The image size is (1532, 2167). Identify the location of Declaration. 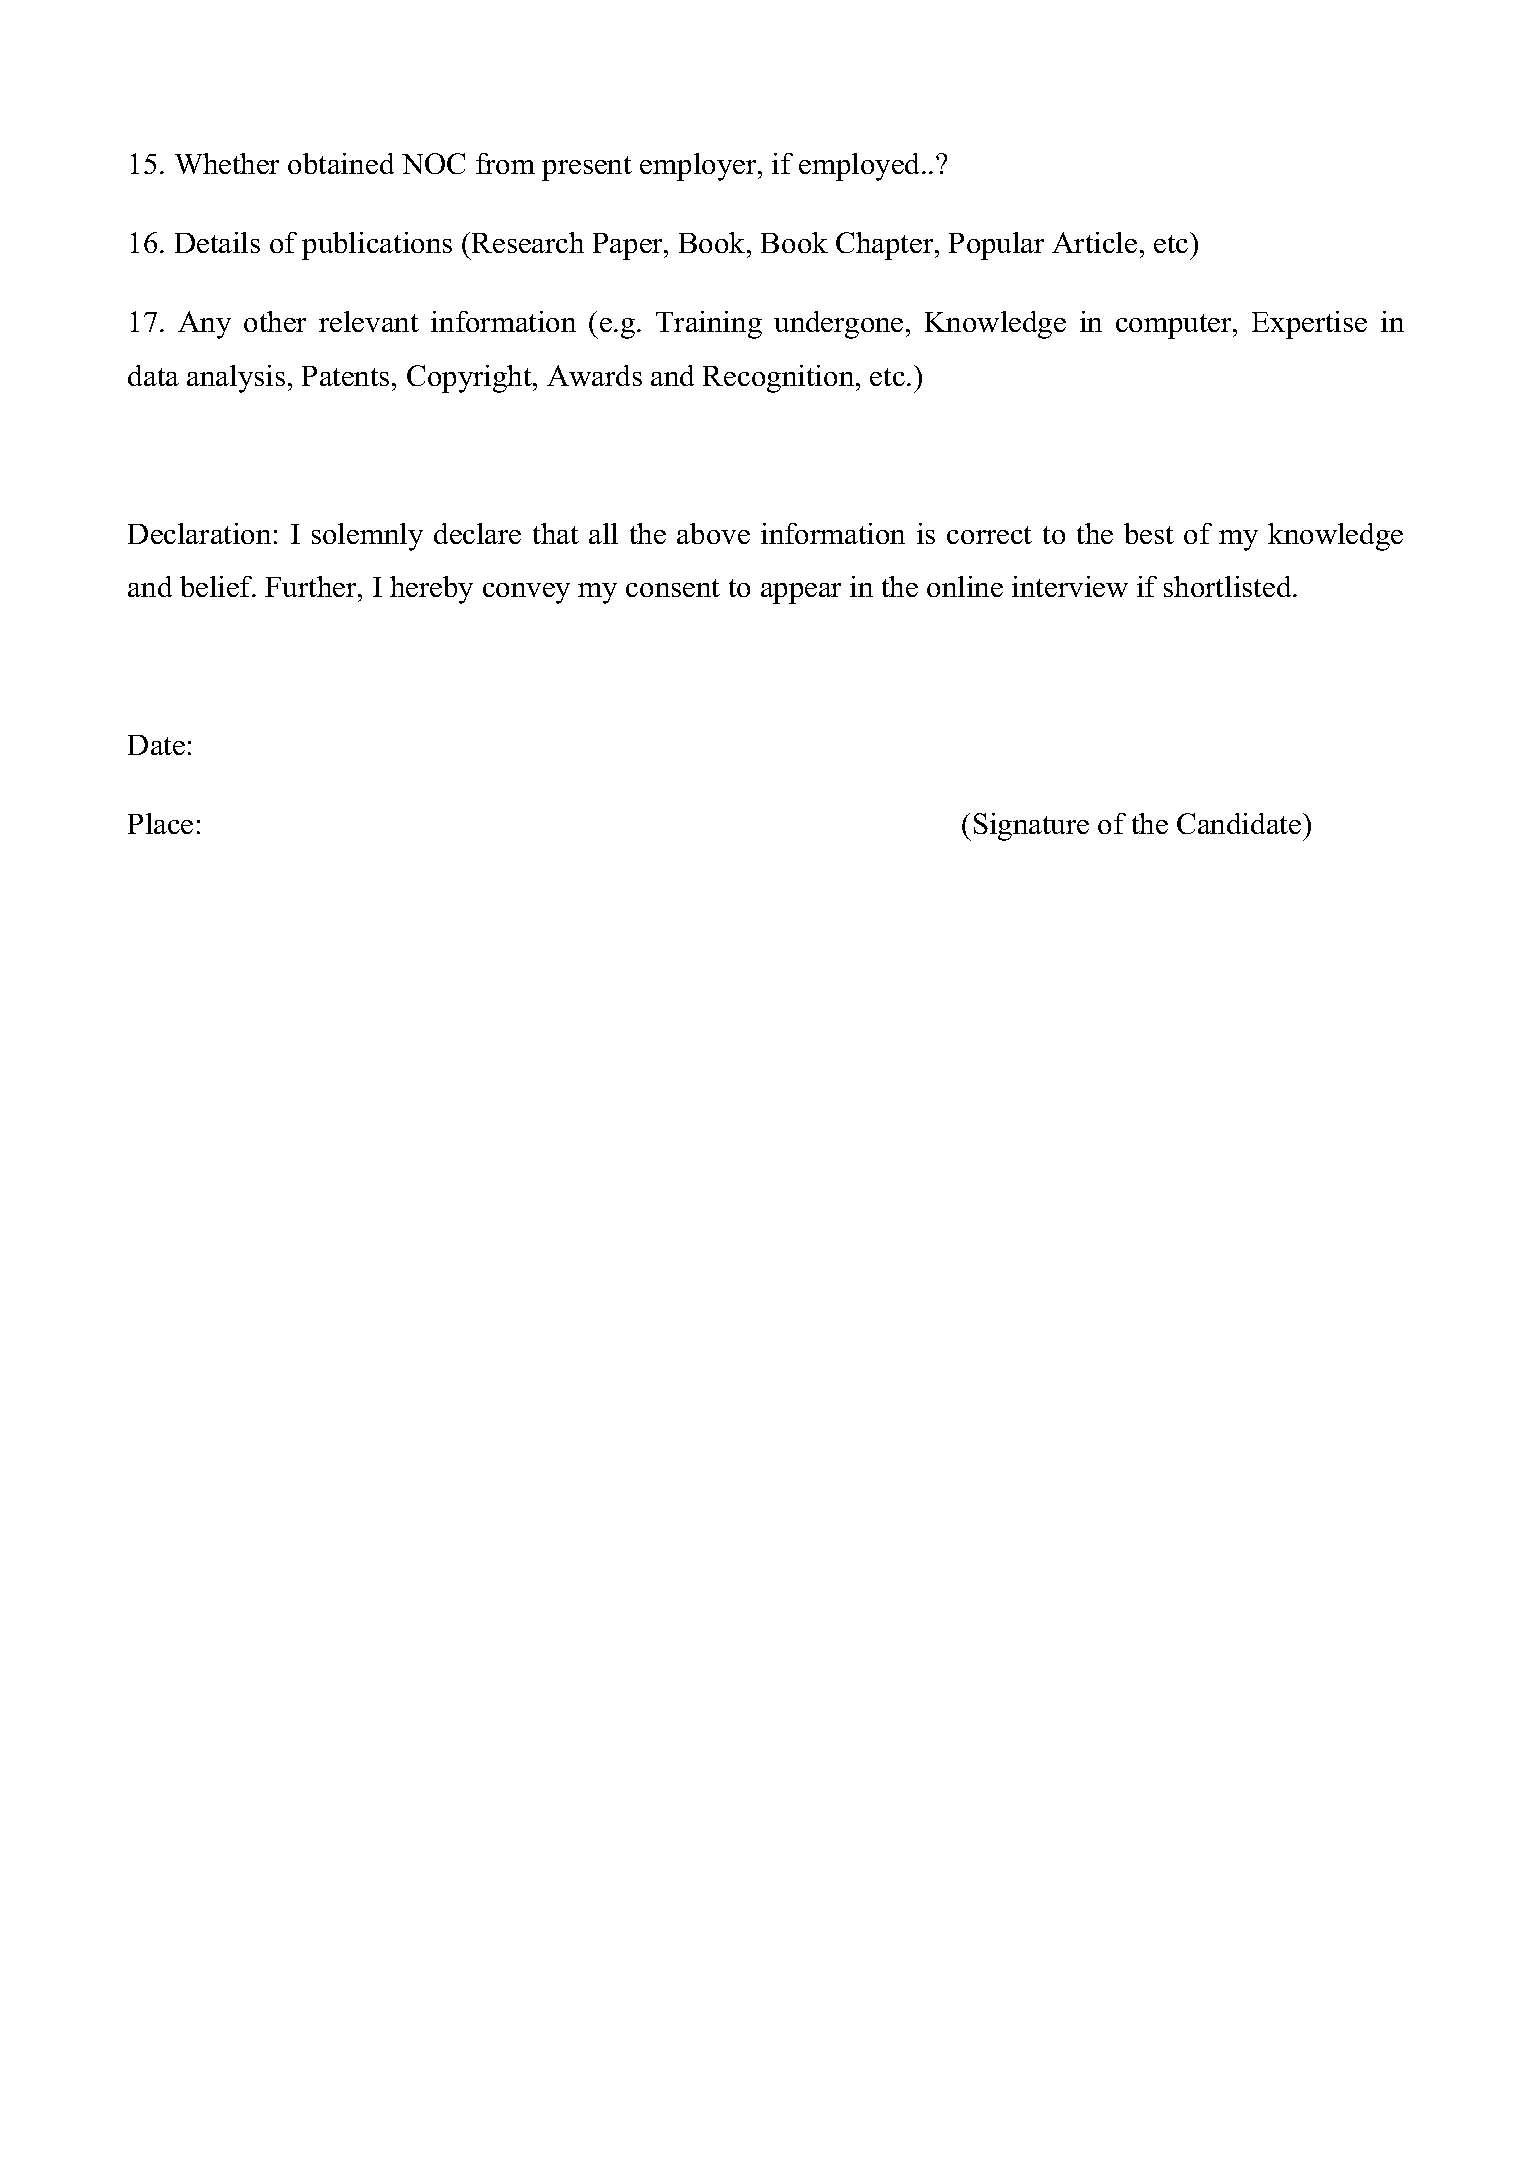
(199, 533).
